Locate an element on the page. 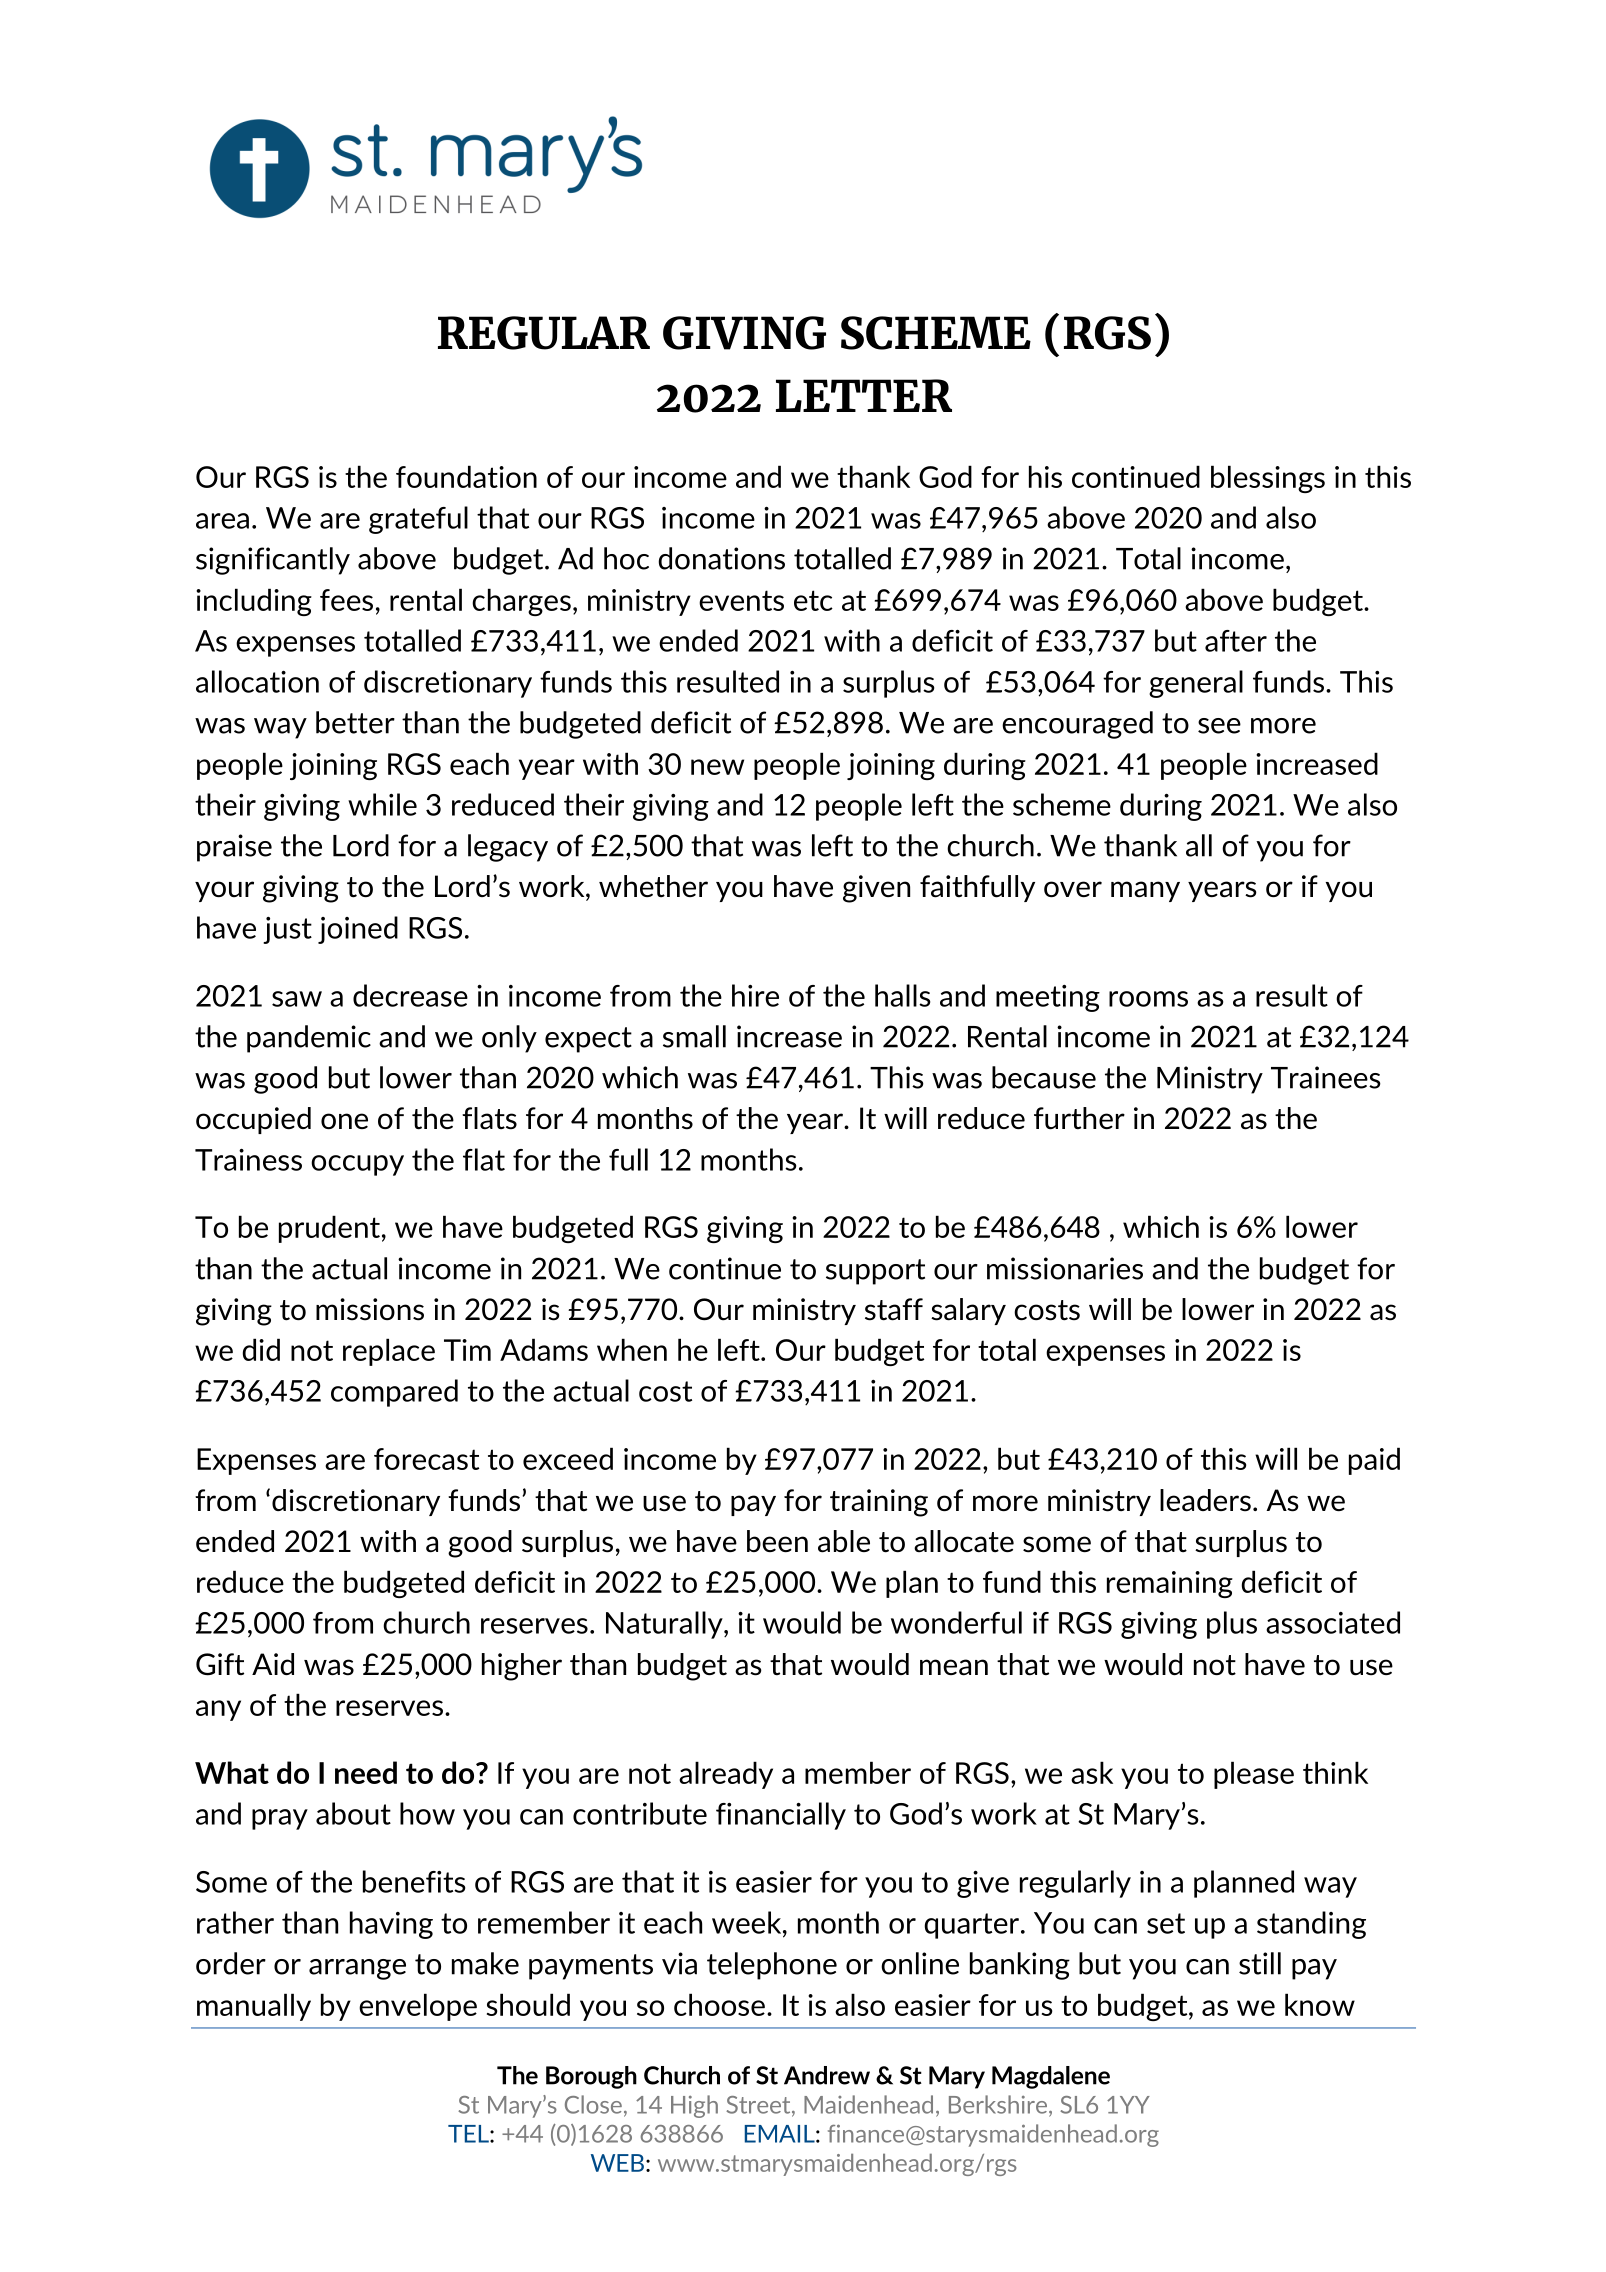 This image has width=1606, height=2272. forecast is located at coordinates (426, 1459).
